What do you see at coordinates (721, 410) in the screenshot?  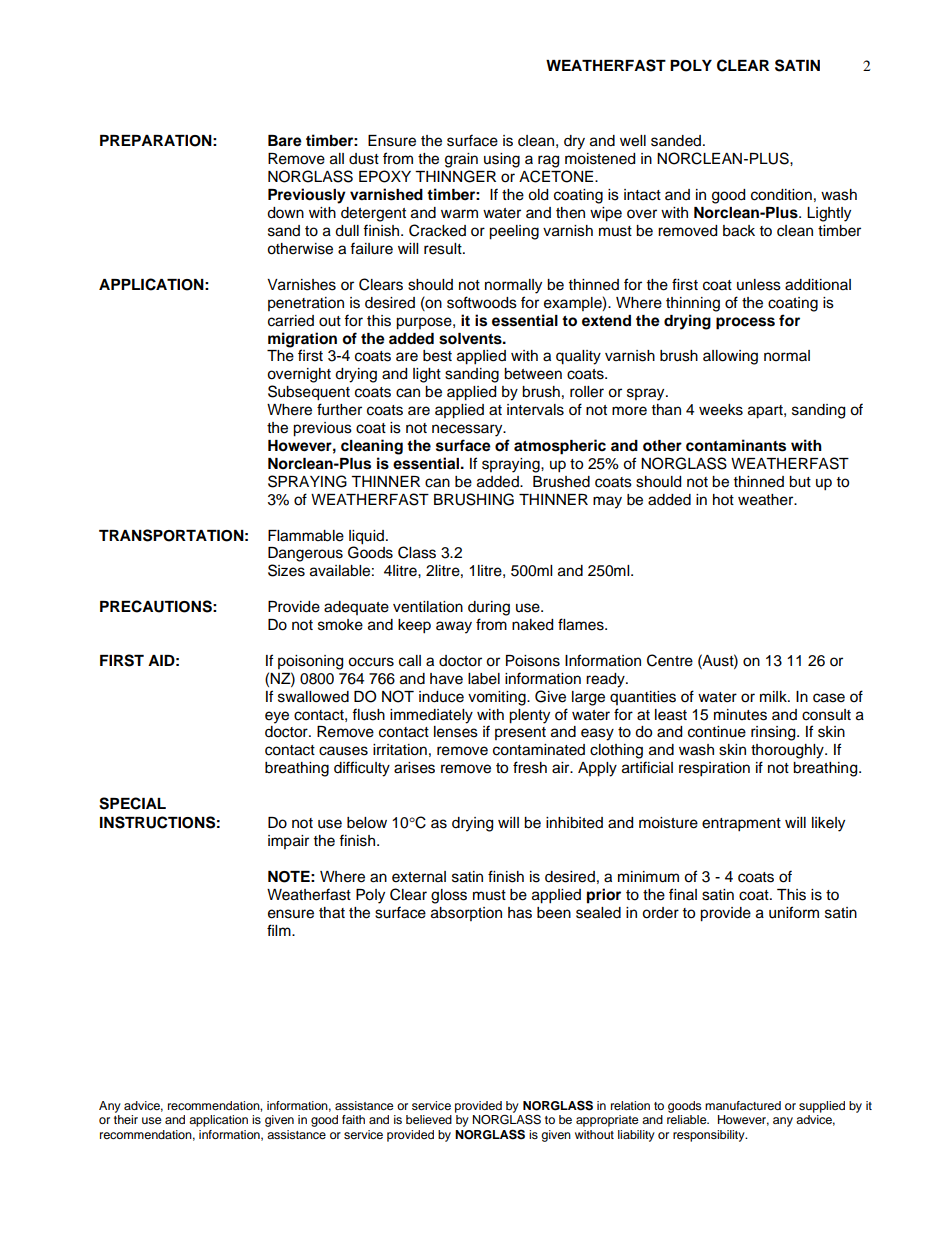 I see `weeks` at bounding box center [721, 410].
